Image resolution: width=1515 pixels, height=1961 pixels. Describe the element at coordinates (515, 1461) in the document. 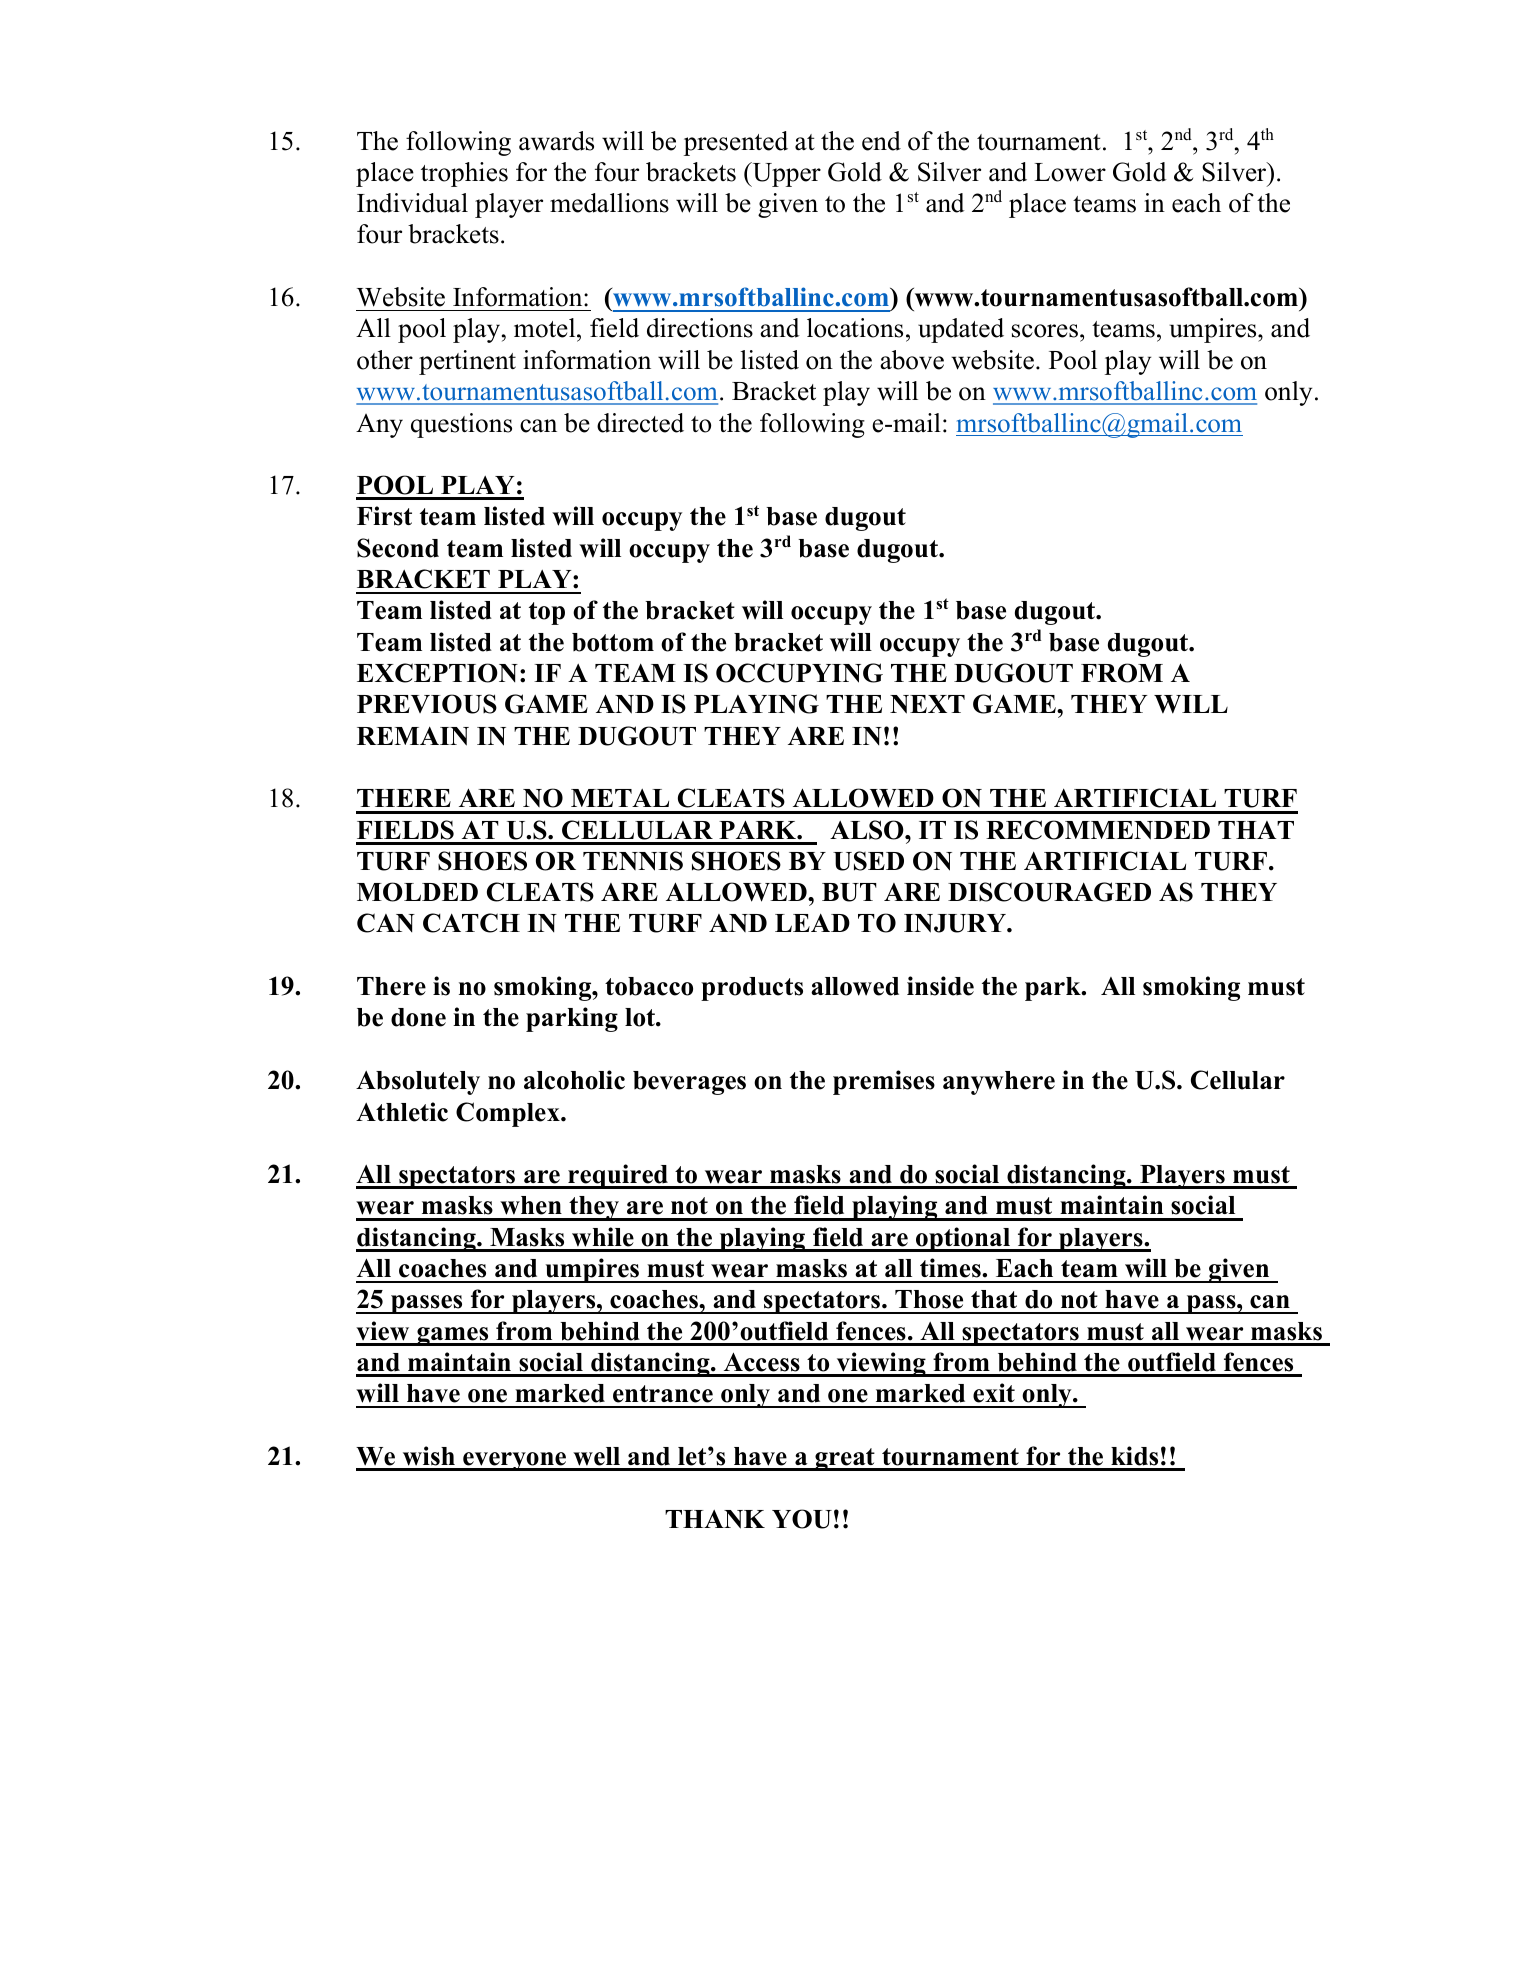

I see `everyone` at that location.
